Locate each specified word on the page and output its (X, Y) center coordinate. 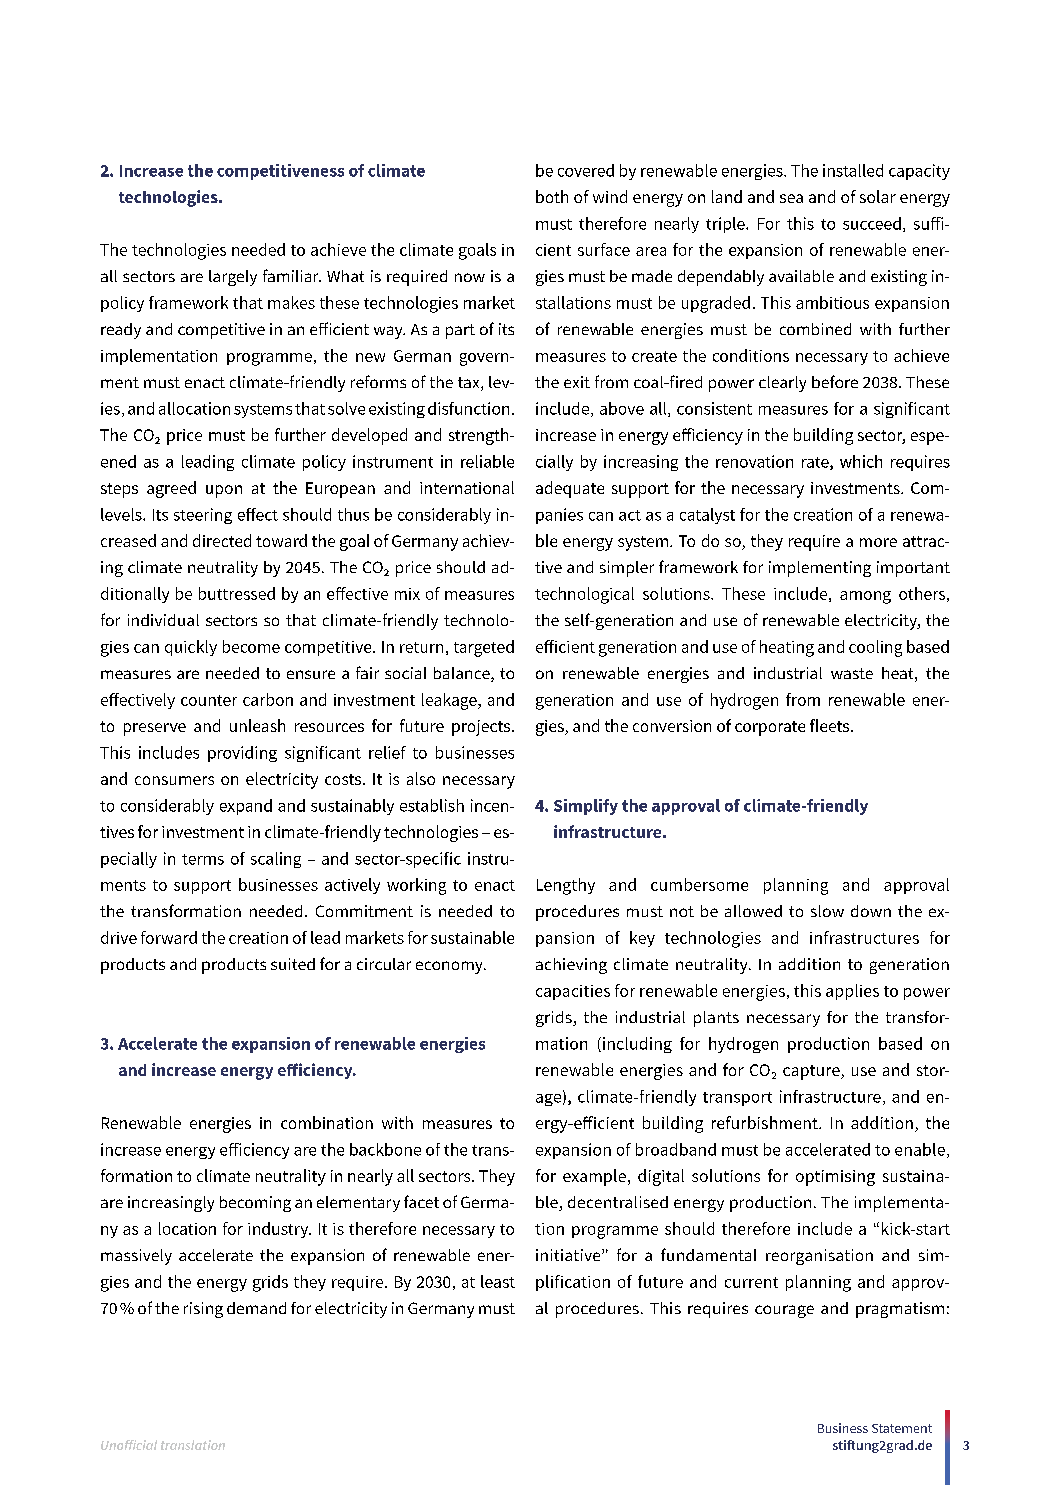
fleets (831, 725)
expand (246, 807)
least (498, 1281)
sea (791, 198)
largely (233, 278)
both (552, 196)
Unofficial (129, 1445)
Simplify (586, 807)
